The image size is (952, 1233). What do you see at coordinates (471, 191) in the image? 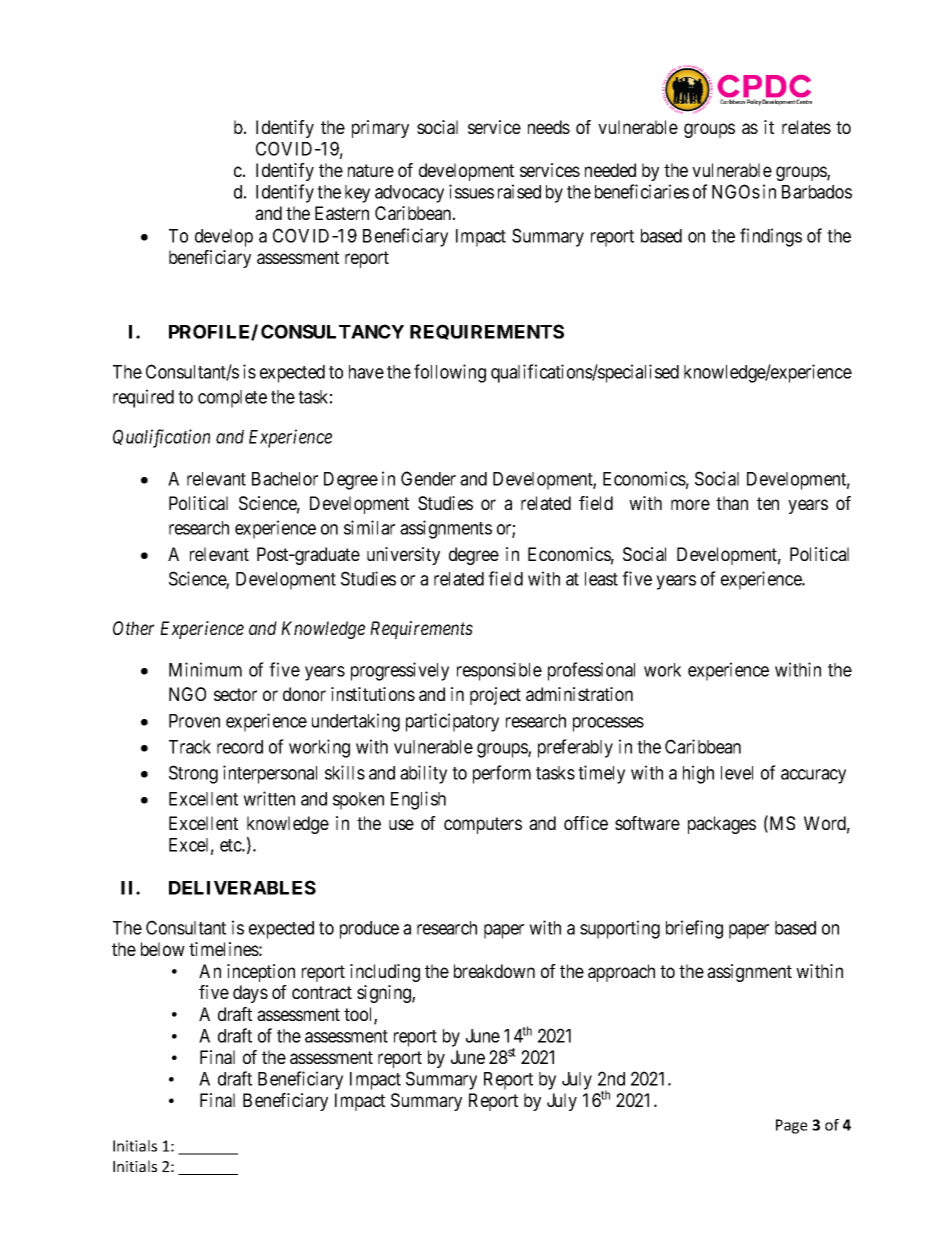
I see `issues` at bounding box center [471, 191].
